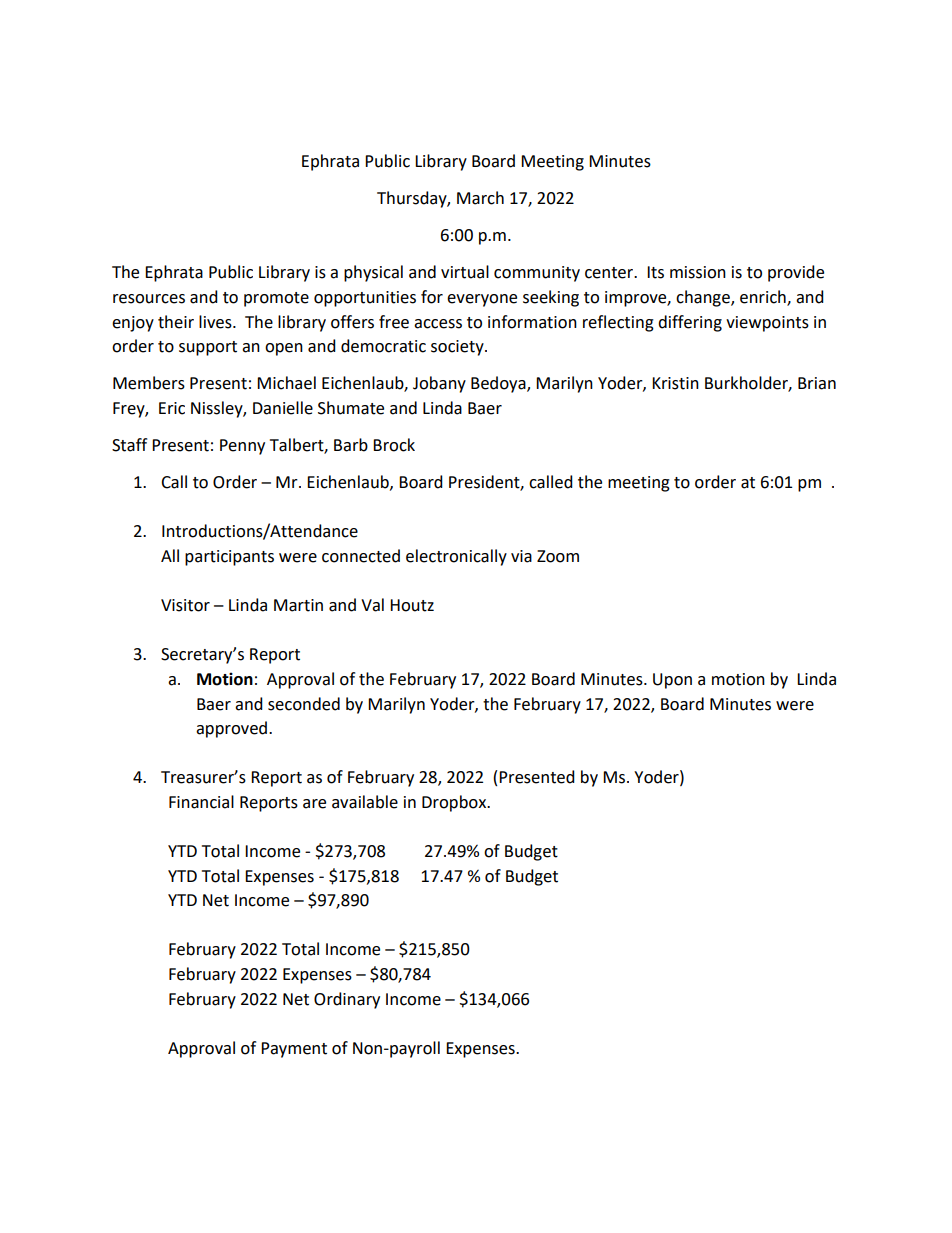 The height and width of the document is (1233, 952). What do you see at coordinates (365, 802) in the document?
I see `available` at bounding box center [365, 802].
